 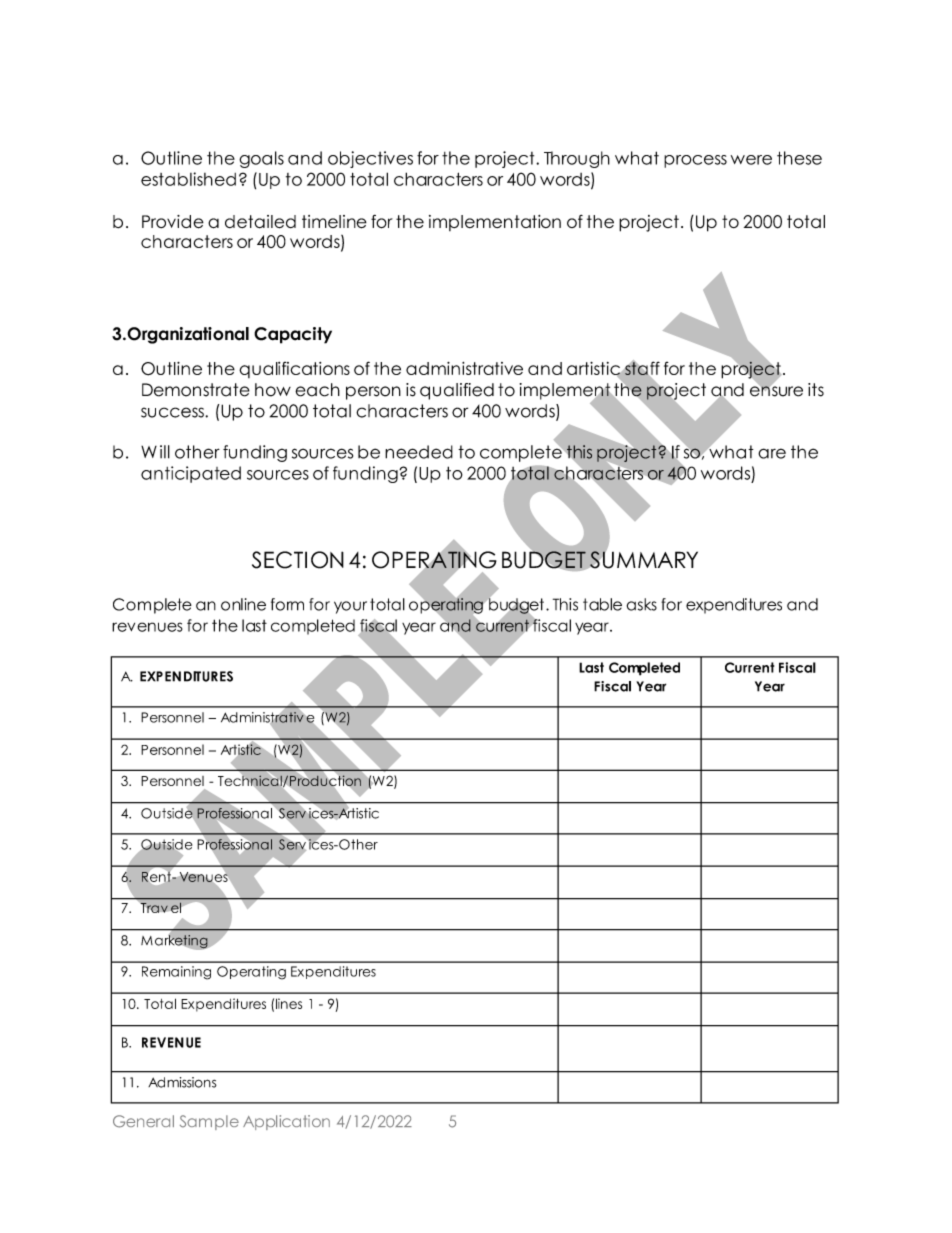 What do you see at coordinates (176, 973) in the screenshot?
I see `Remaining` at bounding box center [176, 973].
